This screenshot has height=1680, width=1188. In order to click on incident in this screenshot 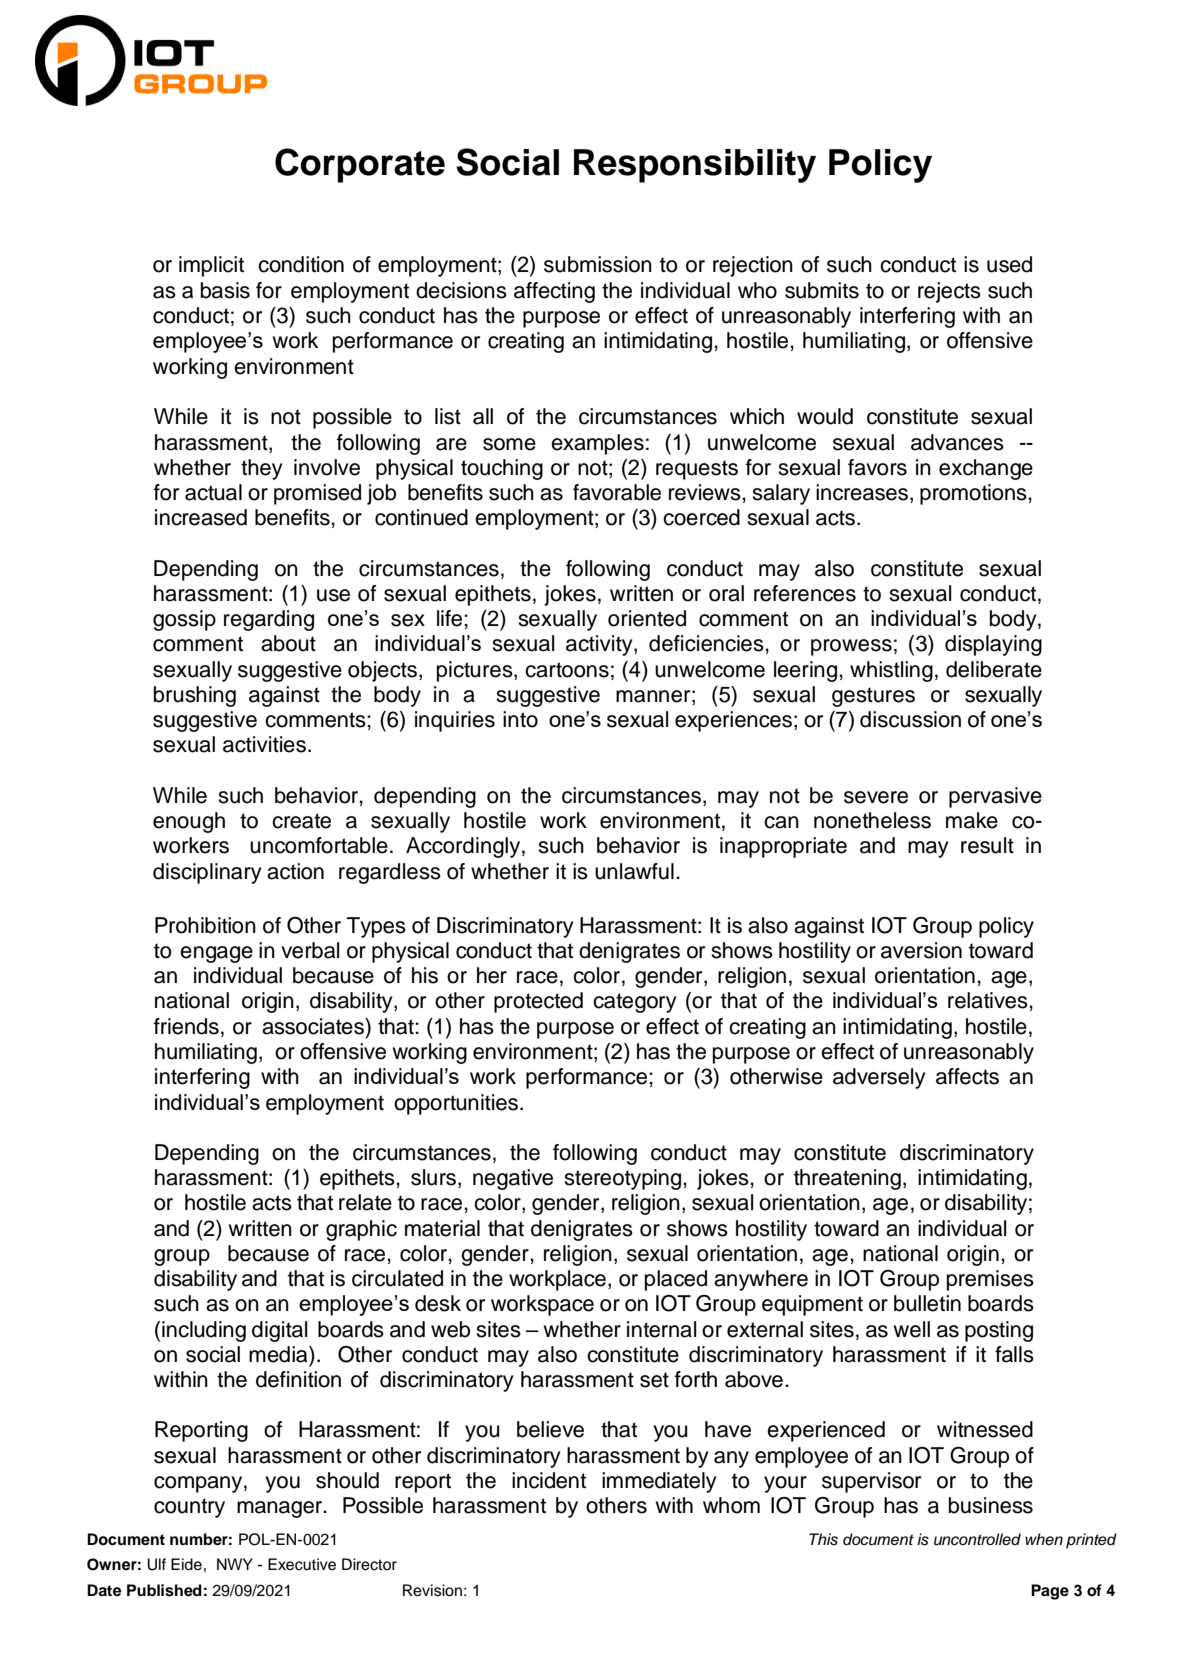, I will do `click(549, 1480)`.
